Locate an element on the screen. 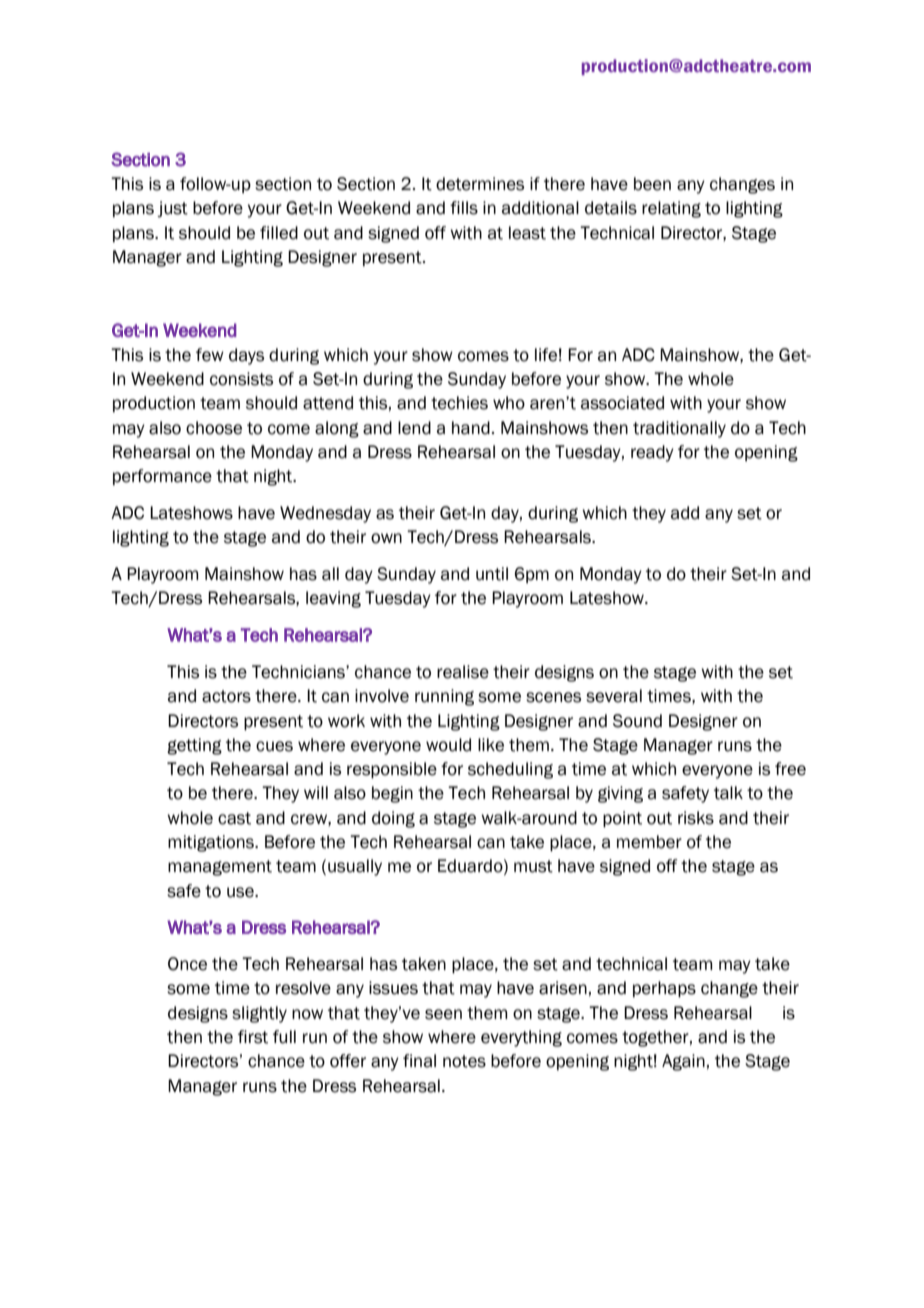  several is located at coordinates (614, 696).
